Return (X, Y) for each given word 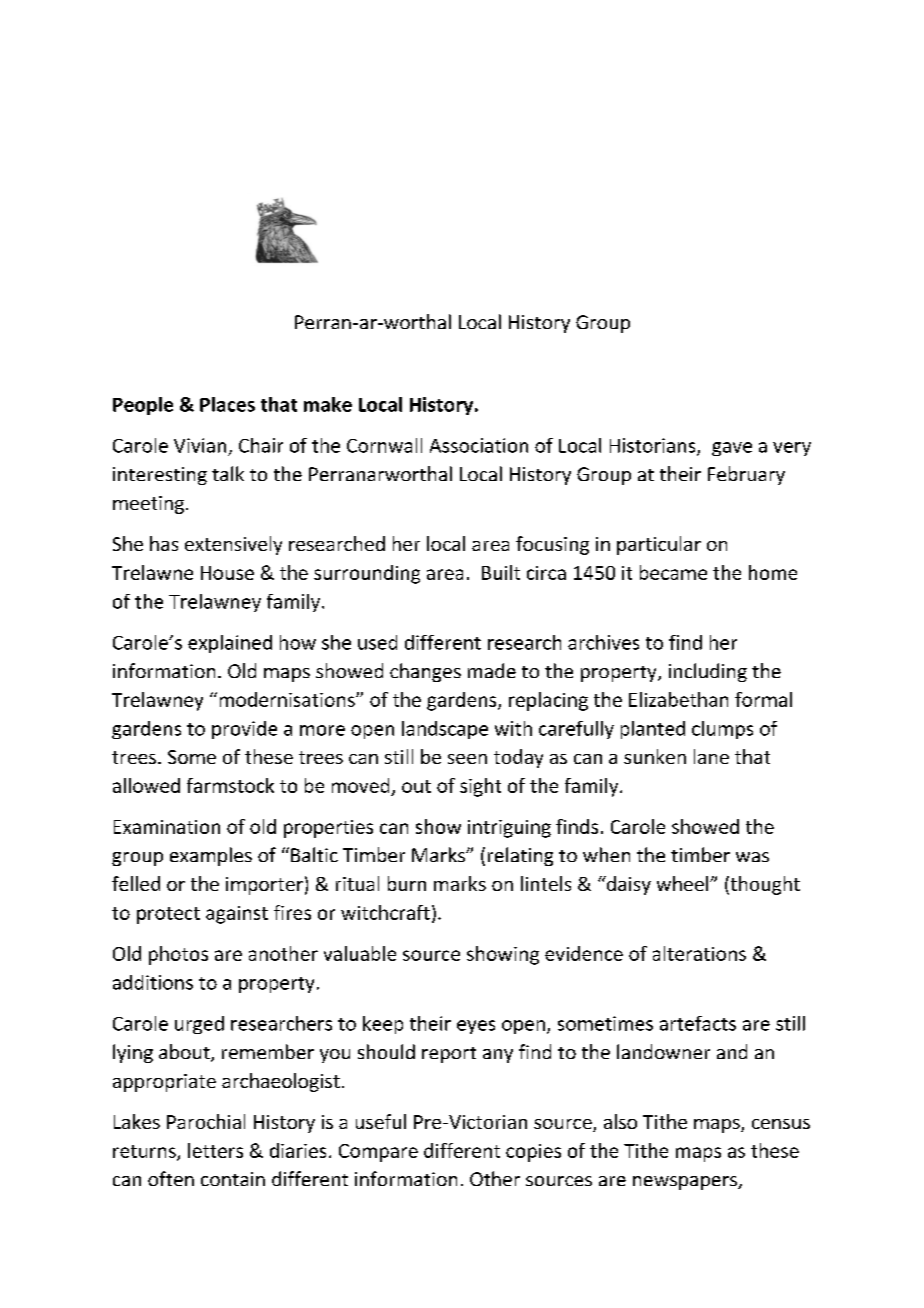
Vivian (200, 445)
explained (230, 644)
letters (215, 1150)
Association (479, 445)
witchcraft (385, 912)
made (492, 670)
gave (732, 449)
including (708, 672)
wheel (684, 883)
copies (533, 1153)
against (237, 915)
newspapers (686, 1183)
